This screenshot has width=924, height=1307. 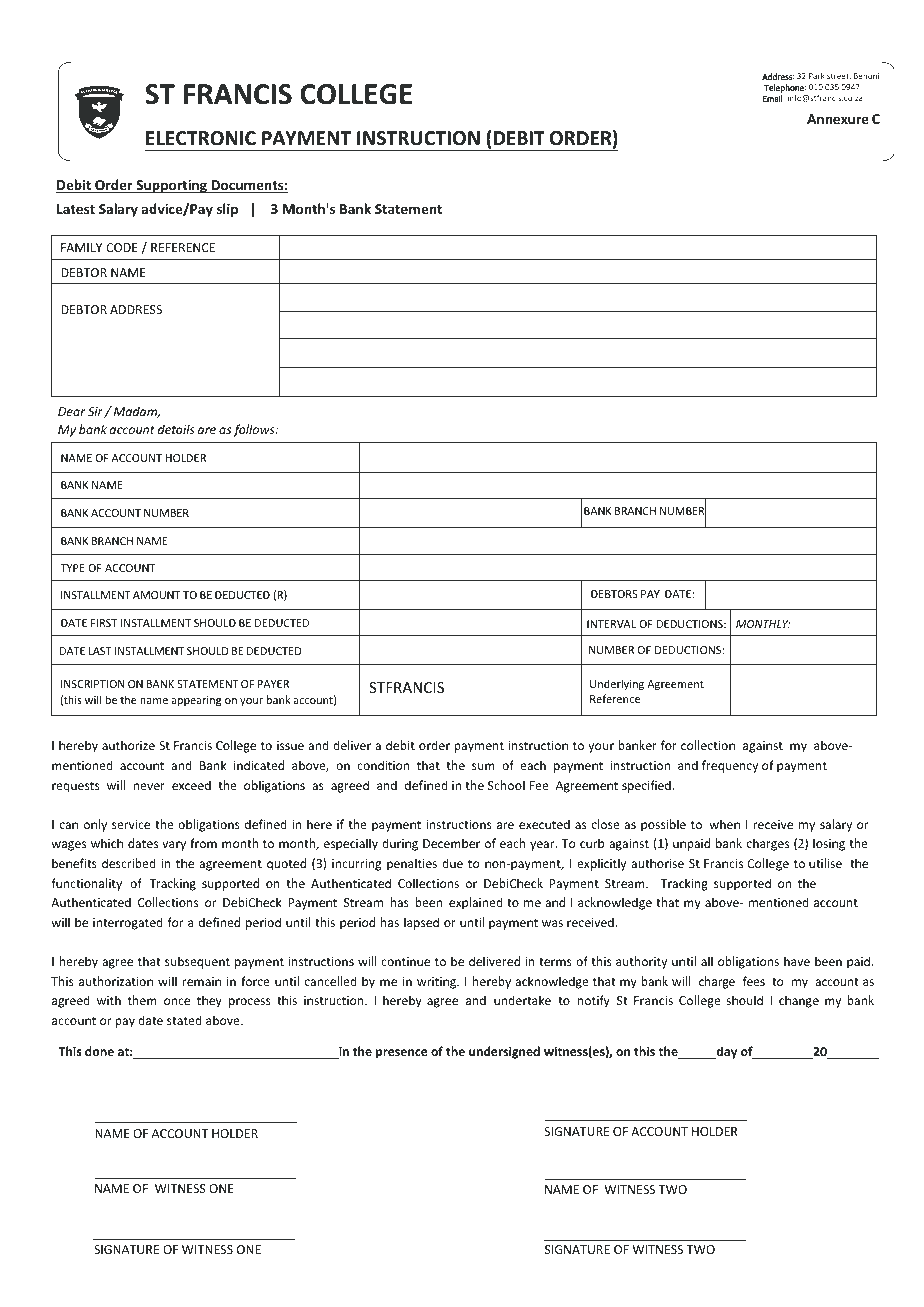 What do you see at coordinates (100, 651) in the screenshot?
I see `LAST` at bounding box center [100, 651].
